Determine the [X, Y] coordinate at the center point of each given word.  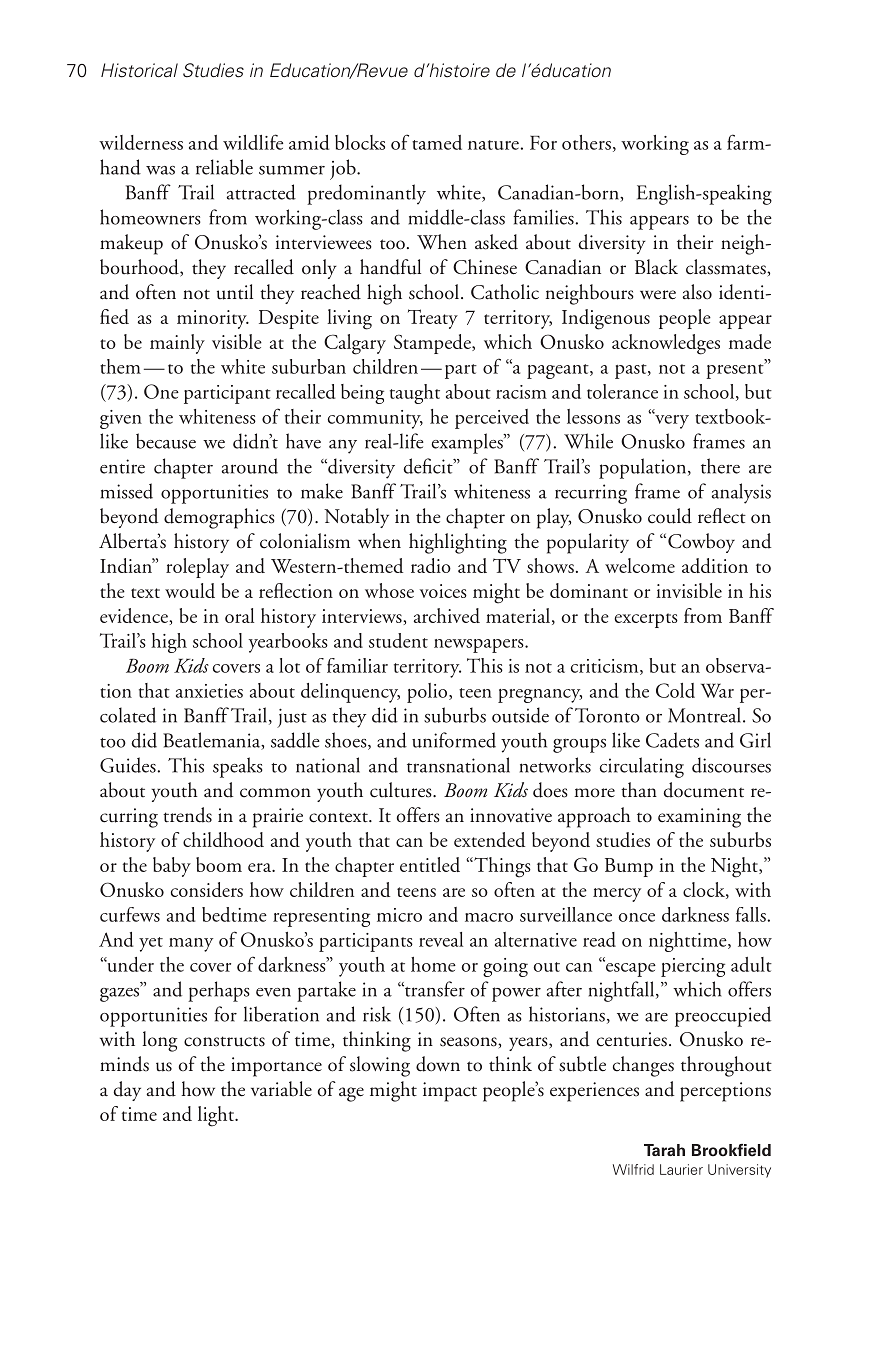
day [127, 1091]
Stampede [433, 344]
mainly [177, 344]
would [190, 590]
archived [447, 615]
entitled [430, 864]
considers [207, 889]
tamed [437, 142]
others [586, 142]
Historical [139, 70]
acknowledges [666, 344]
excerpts [646, 620]
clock [705, 890]
